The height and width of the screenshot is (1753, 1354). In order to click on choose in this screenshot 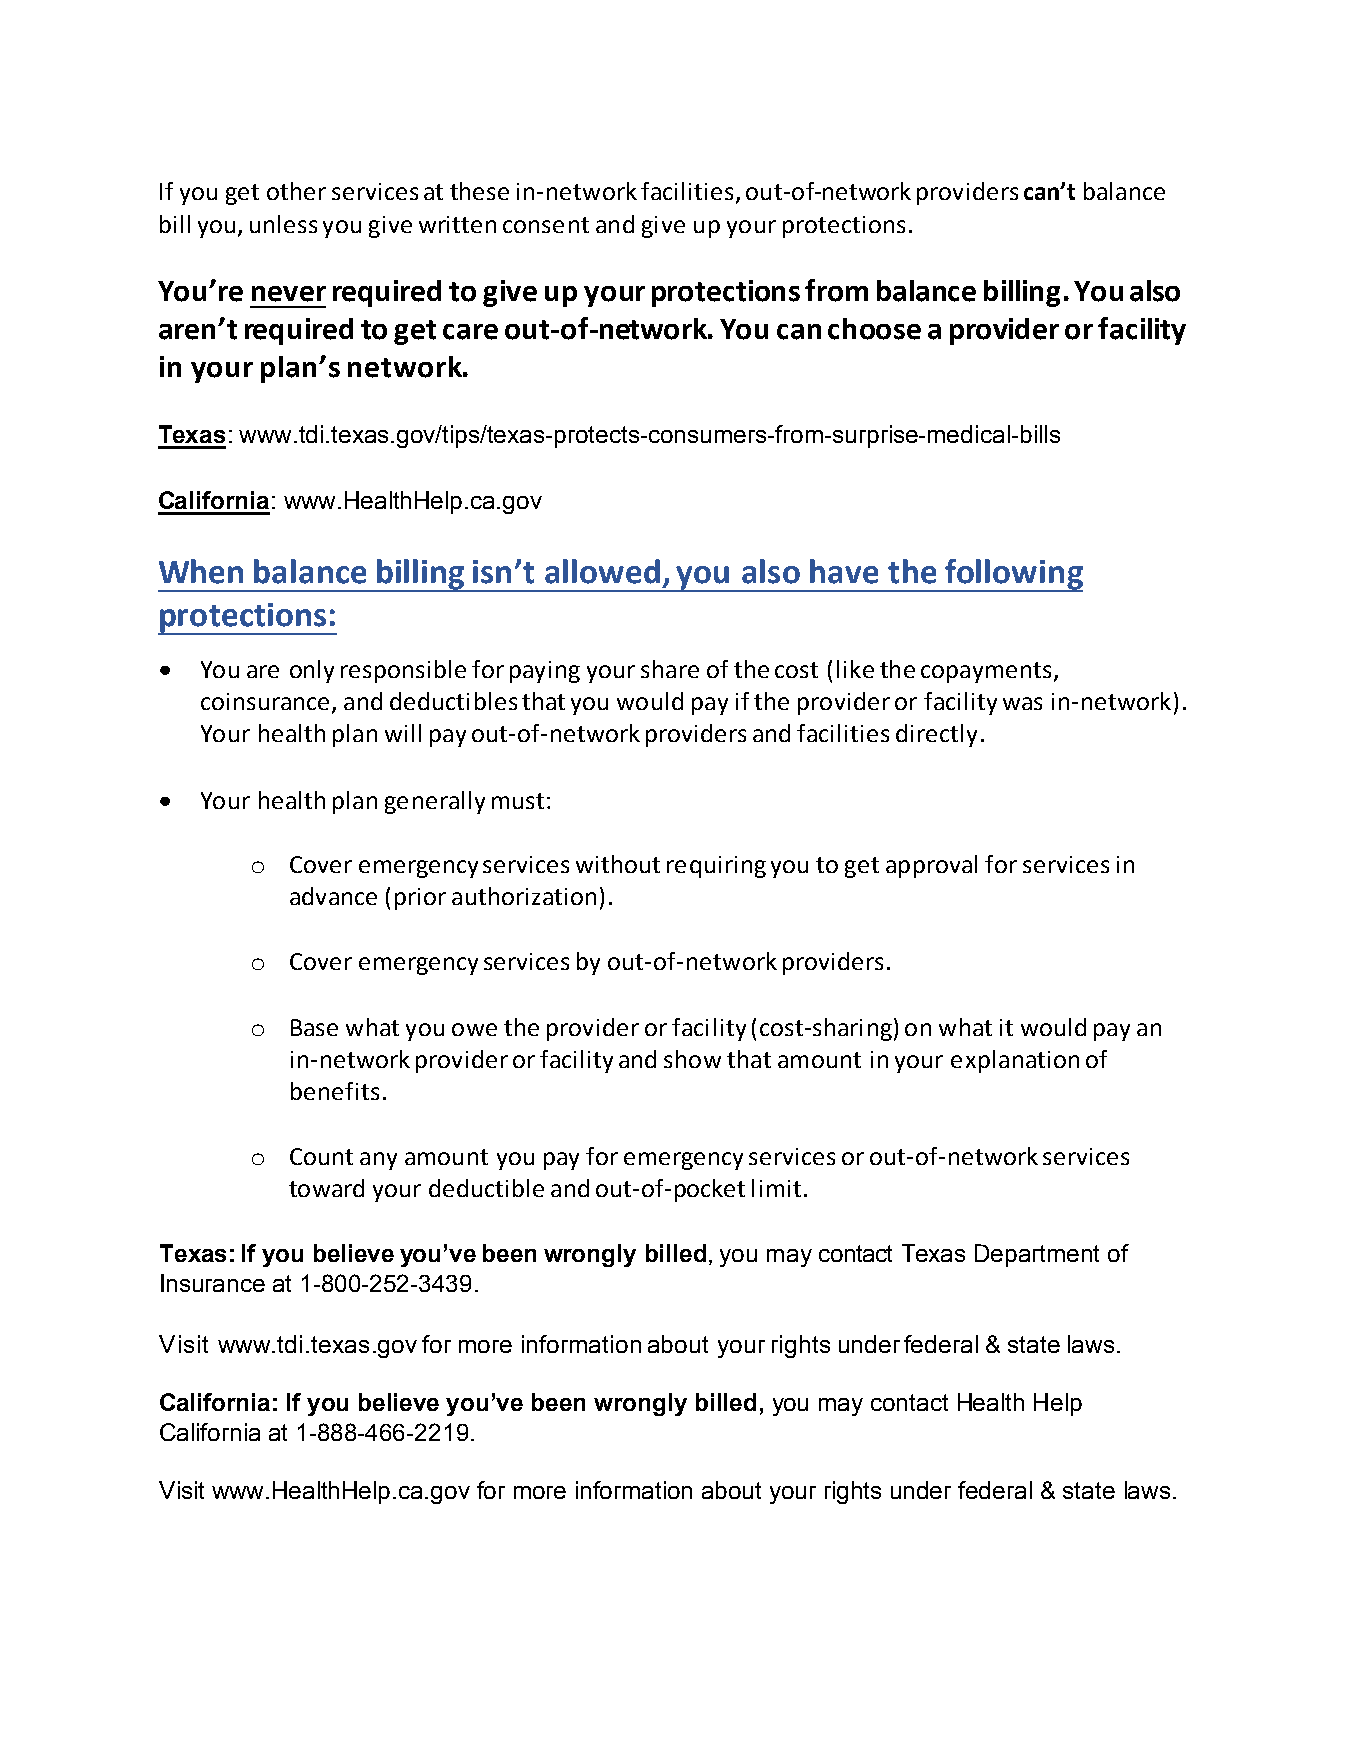, I will do `click(874, 329)`.
